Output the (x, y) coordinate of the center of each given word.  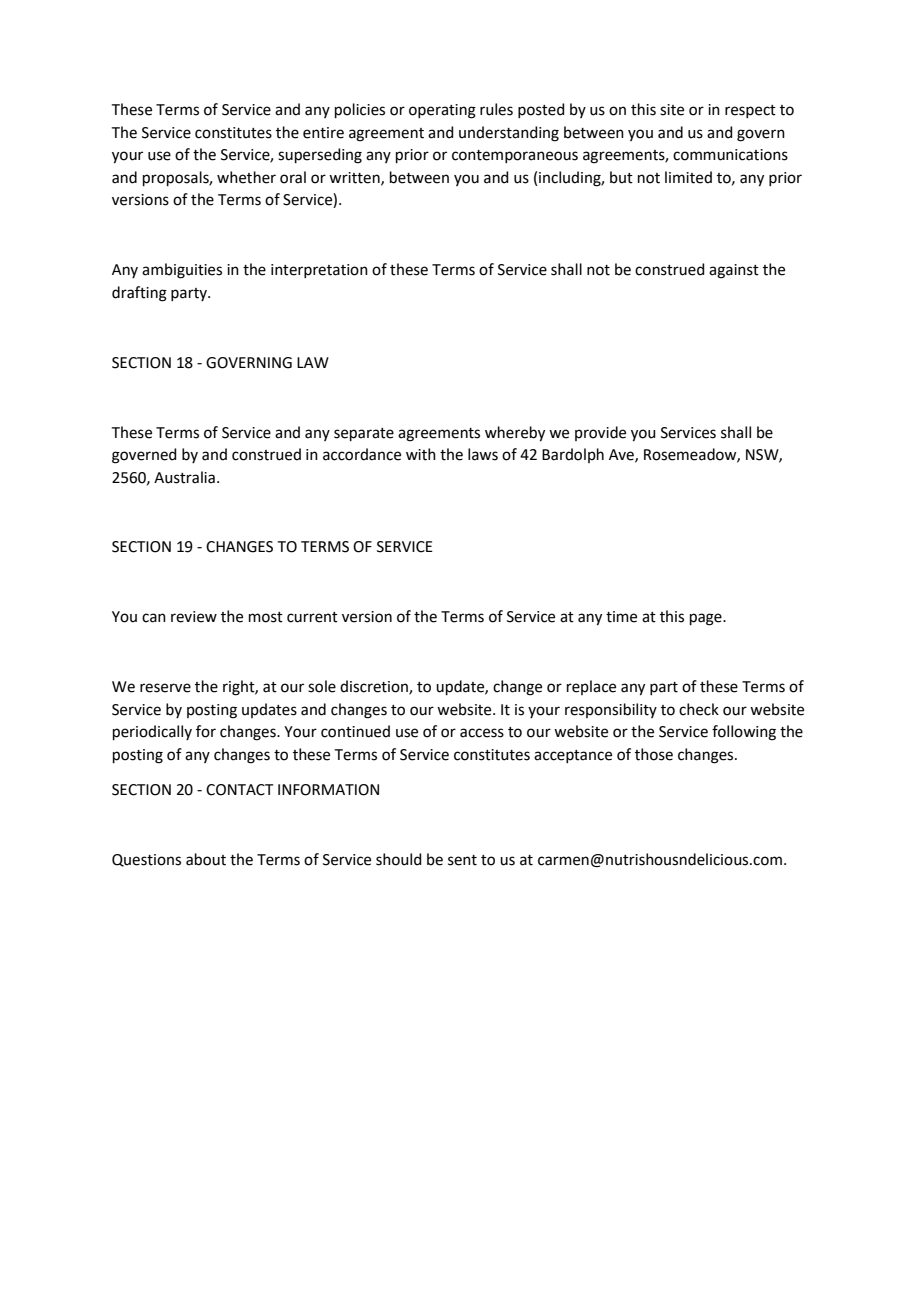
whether (246, 177)
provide (600, 433)
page (707, 619)
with (421, 454)
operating (442, 111)
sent (462, 860)
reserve (165, 688)
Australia (184, 477)
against (734, 271)
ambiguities (182, 271)
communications (730, 155)
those (654, 754)
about (206, 859)
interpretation (319, 271)
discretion (375, 687)
